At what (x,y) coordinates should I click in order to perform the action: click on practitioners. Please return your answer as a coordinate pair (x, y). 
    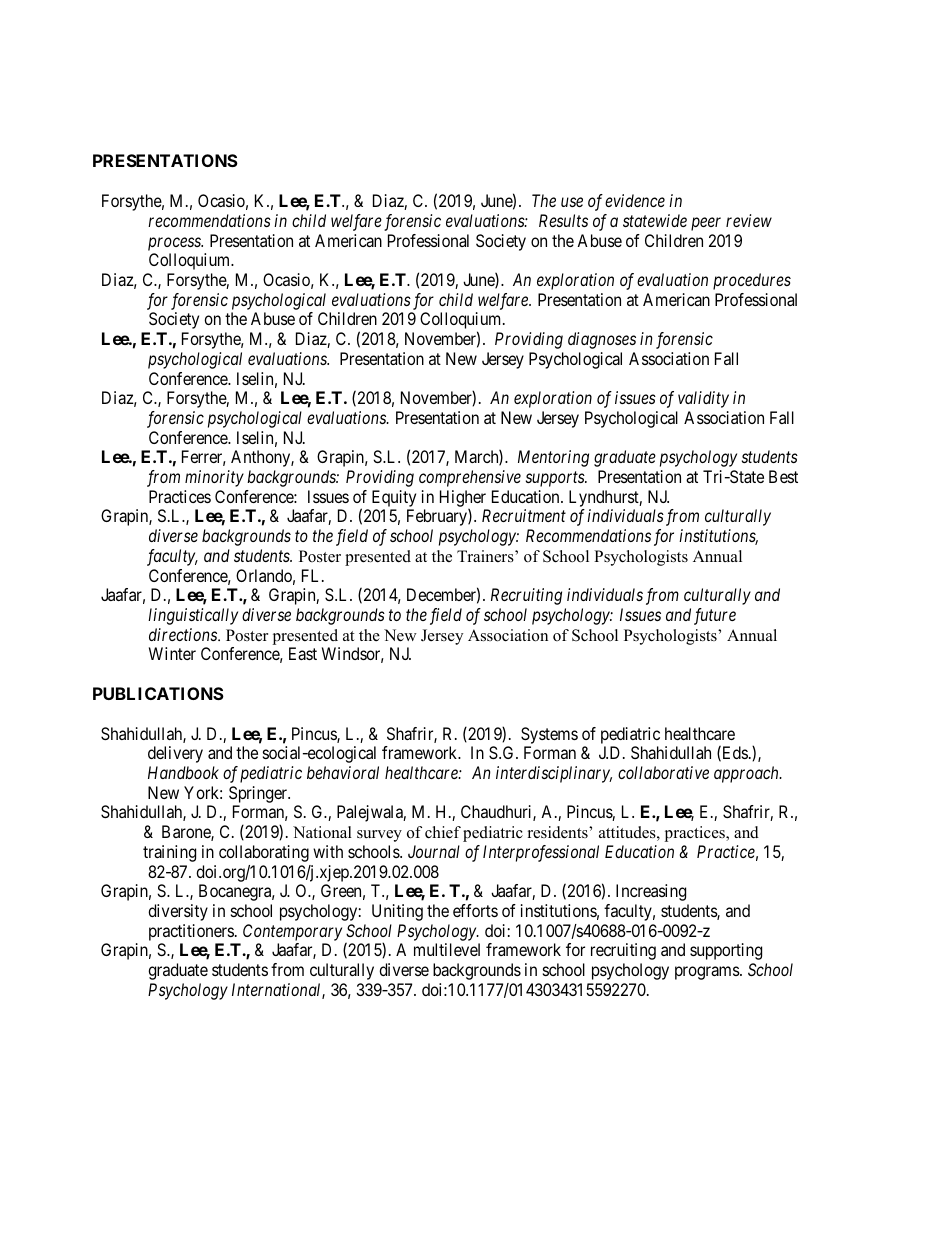
    Looking at the image, I should click on (191, 932).
